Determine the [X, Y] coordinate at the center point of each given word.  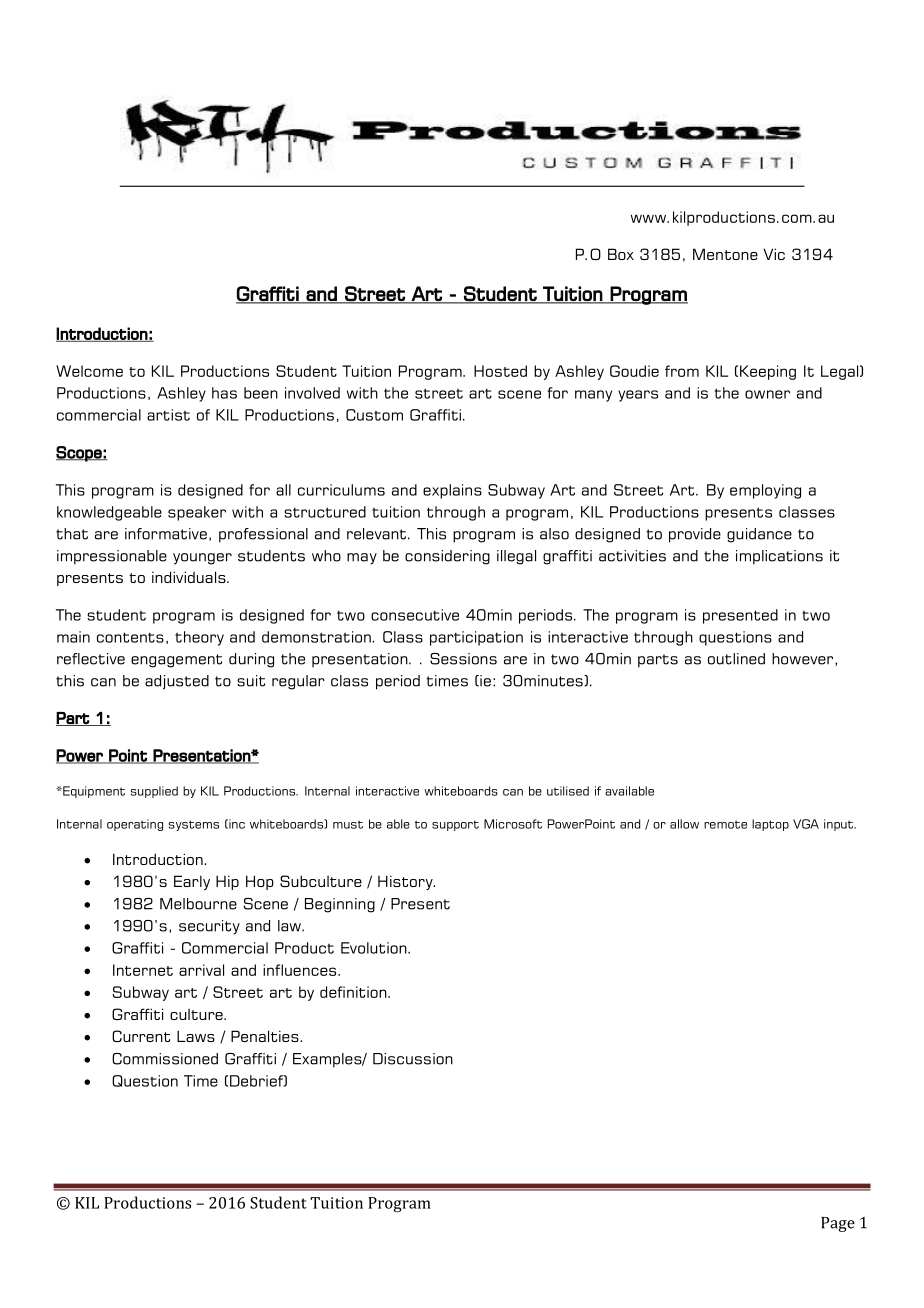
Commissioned [165, 1059]
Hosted [500, 371]
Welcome [89, 371]
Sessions [463, 659]
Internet [143, 970]
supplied [154, 792]
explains [452, 491]
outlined [736, 659]
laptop [770, 825]
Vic [774, 254]
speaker [197, 513]
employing [765, 491]
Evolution [375, 948]
